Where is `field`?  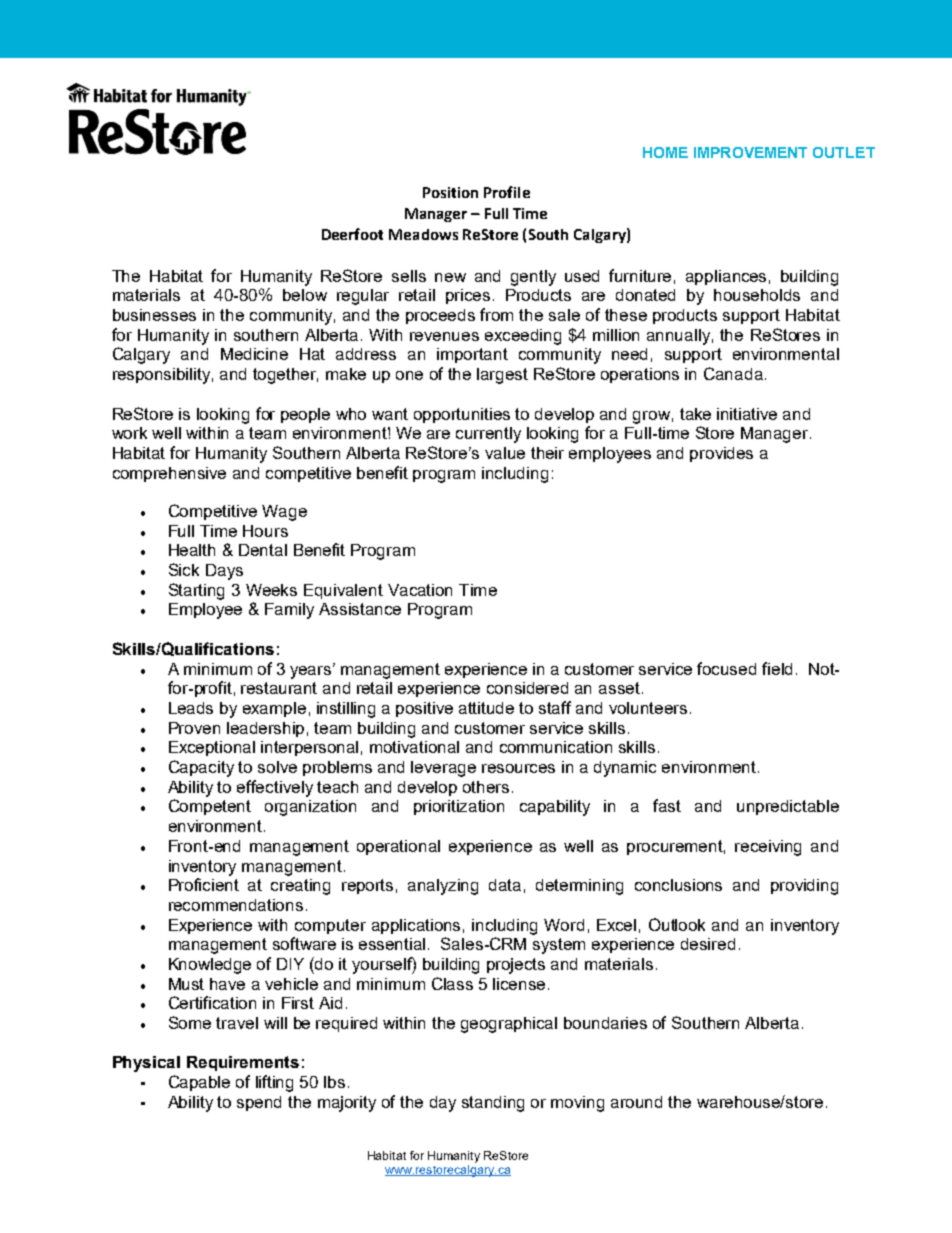 field is located at coordinates (777, 668).
